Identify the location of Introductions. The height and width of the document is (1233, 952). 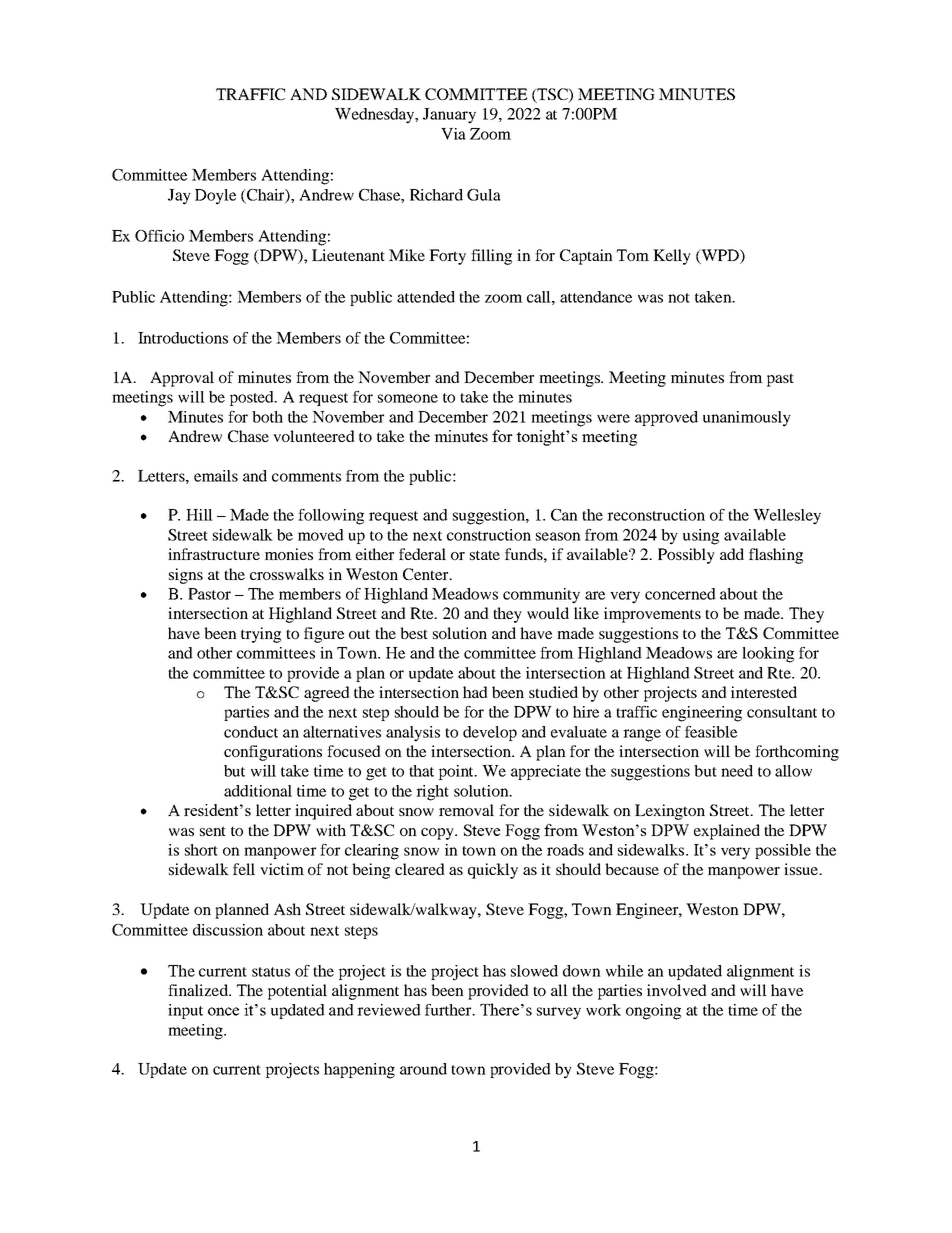
(183, 338).
